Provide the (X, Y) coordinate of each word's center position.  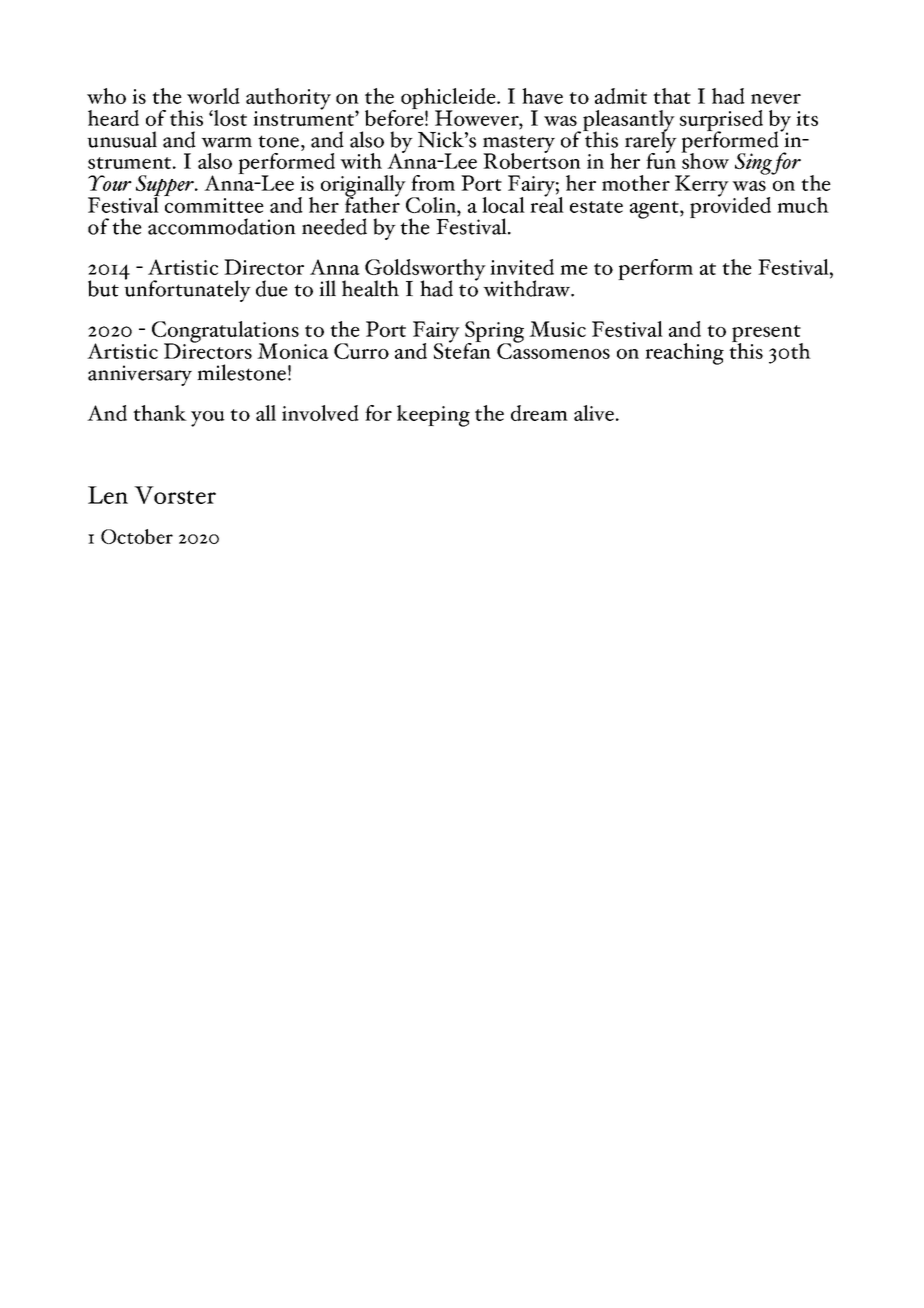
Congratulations (225, 333)
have (542, 96)
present (767, 335)
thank (160, 413)
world (213, 96)
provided (730, 206)
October (137, 536)
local (503, 205)
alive (595, 413)
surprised (721, 122)
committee (214, 205)
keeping (433, 416)
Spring (494, 333)
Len (108, 495)
